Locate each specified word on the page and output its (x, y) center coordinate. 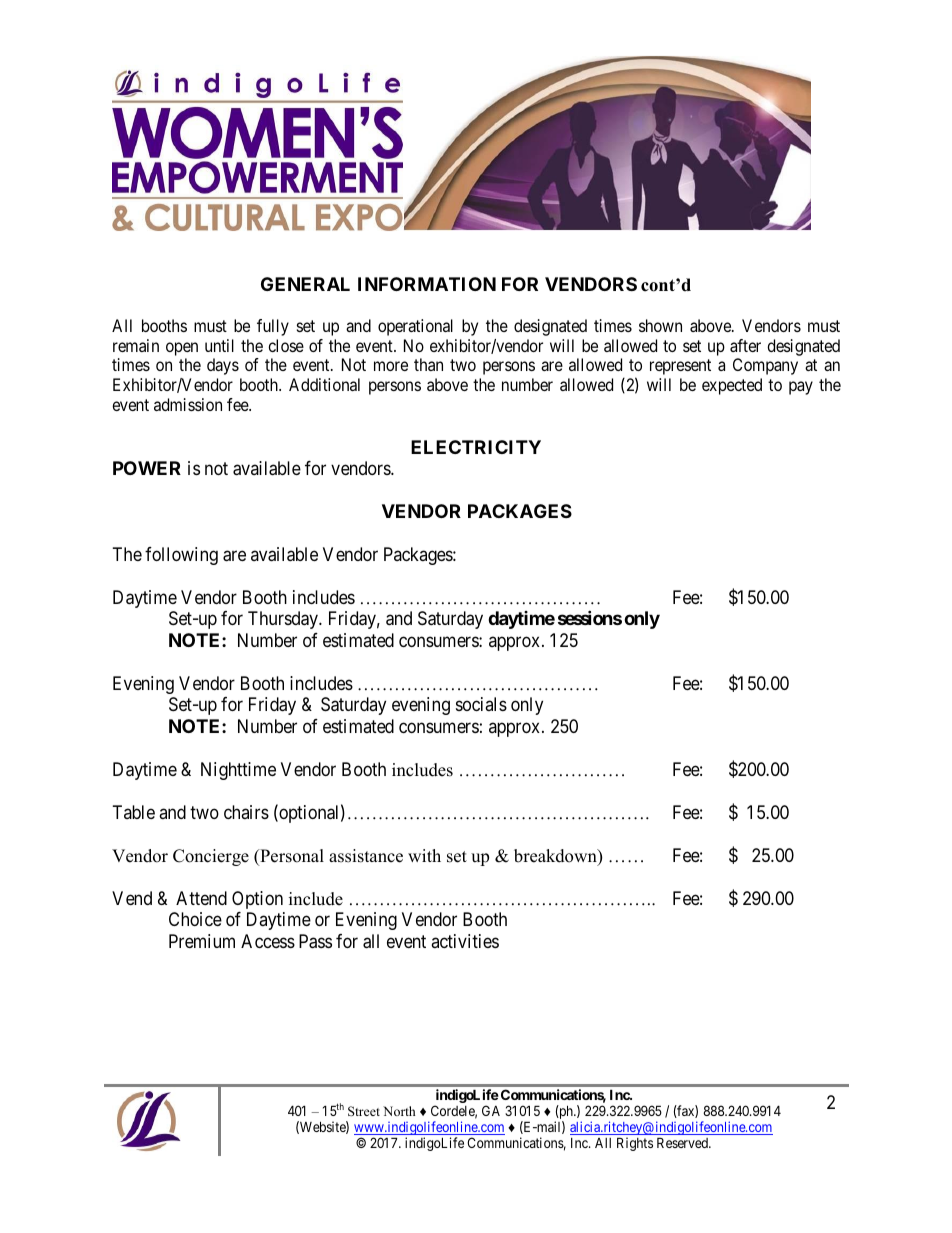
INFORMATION (427, 284)
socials (481, 704)
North (399, 1111)
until (219, 345)
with (424, 855)
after (745, 345)
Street (364, 1111)
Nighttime (238, 771)
